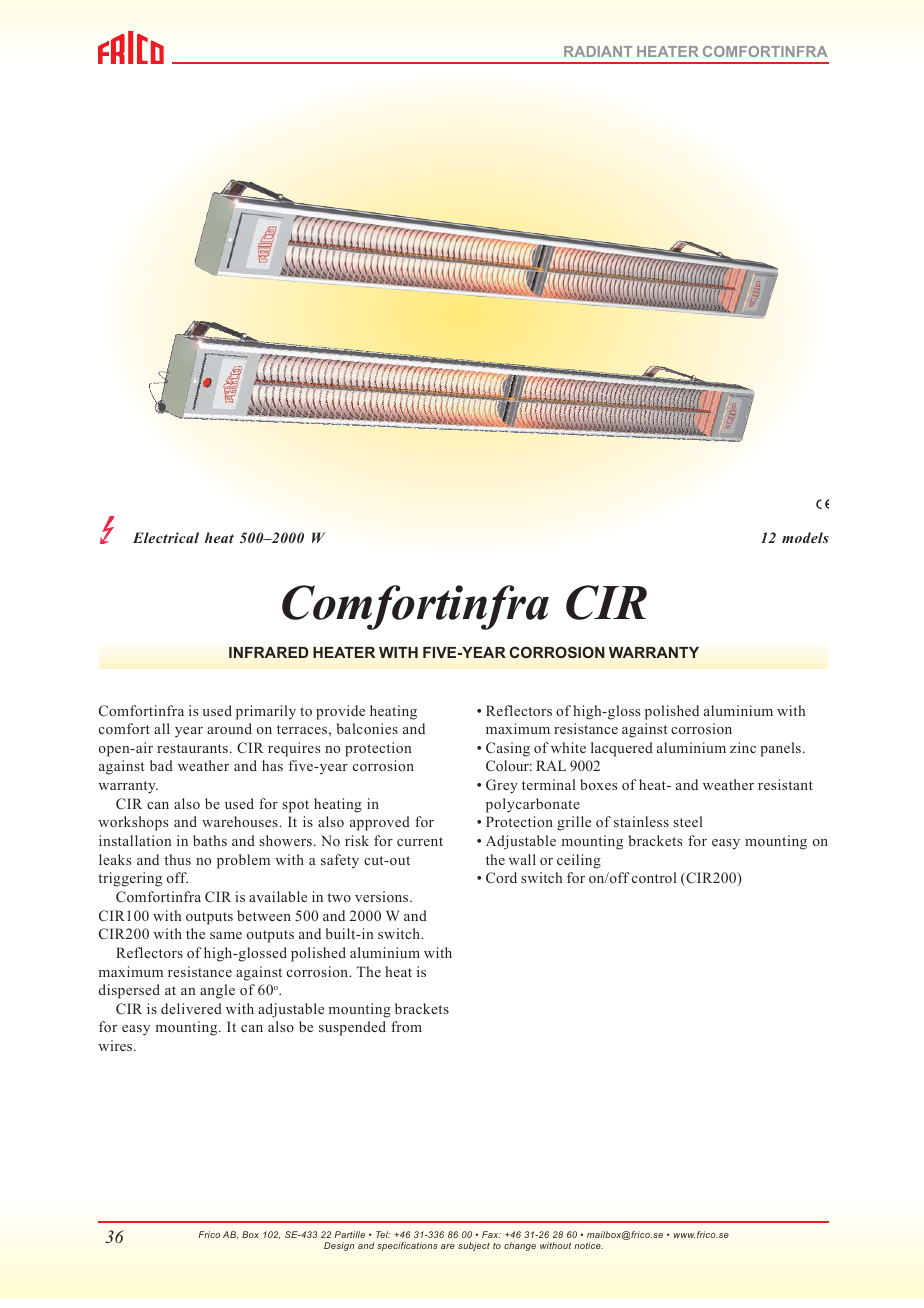 The image size is (924, 1308). Describe the element at coordinates (166, 537) in the image. I see `Electrical` at that location.
